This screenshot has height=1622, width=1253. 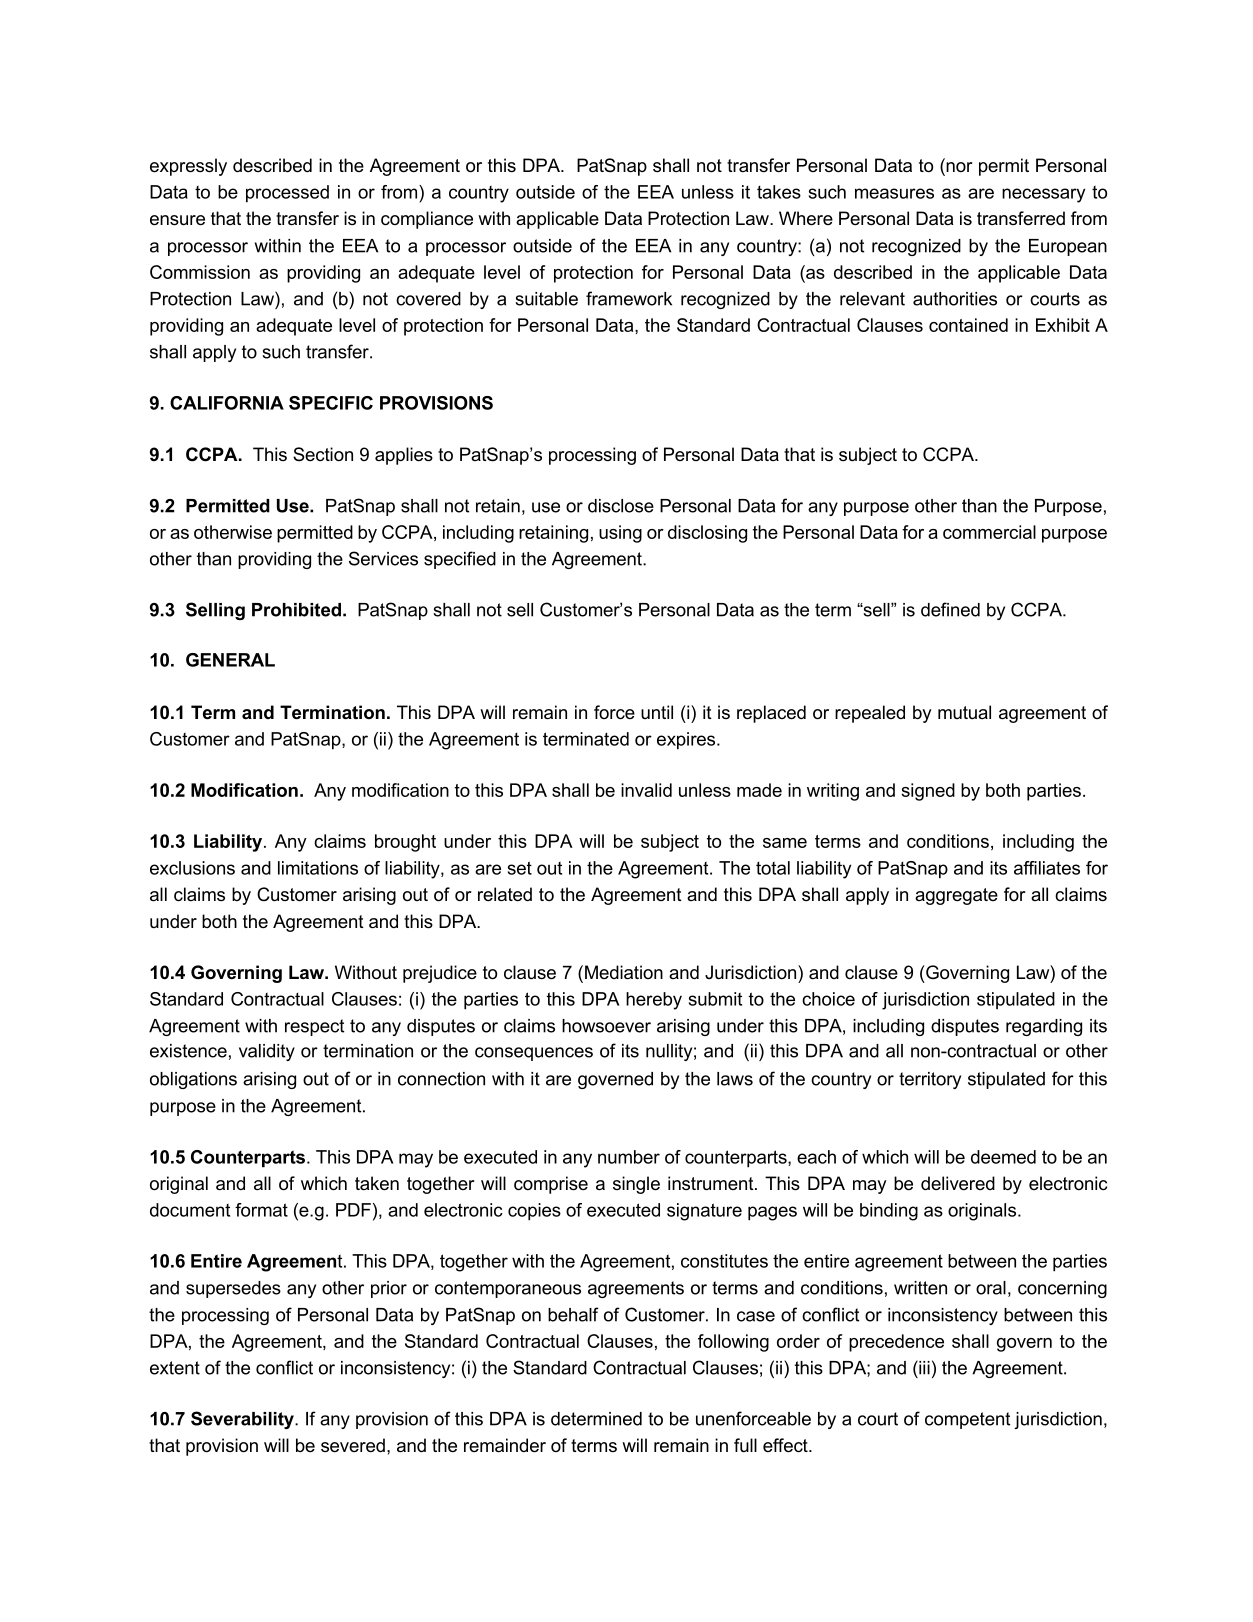 I want to click on framework, so click(x=629, y=298).
